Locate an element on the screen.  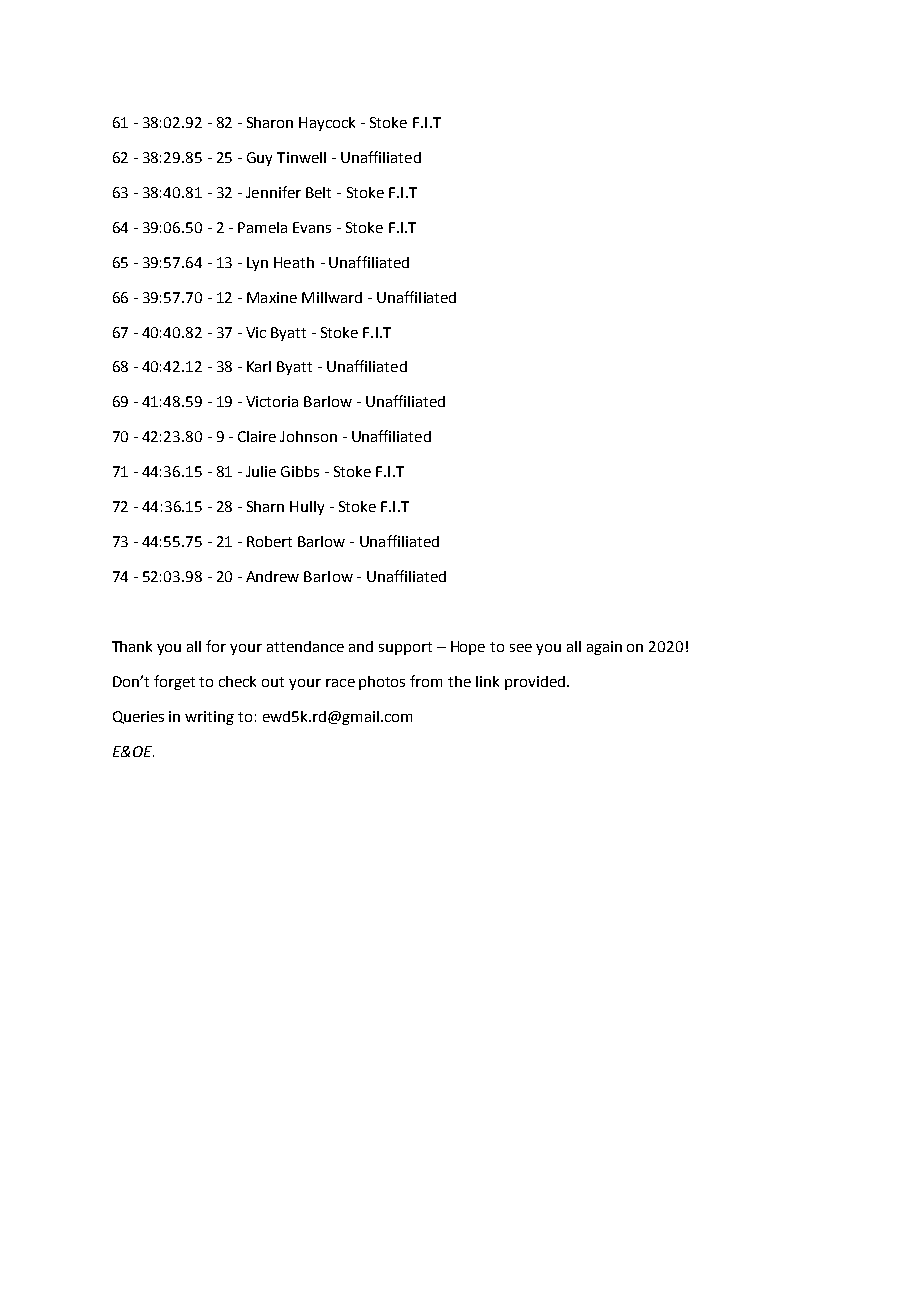
see is located at coordinates (521, 648).
